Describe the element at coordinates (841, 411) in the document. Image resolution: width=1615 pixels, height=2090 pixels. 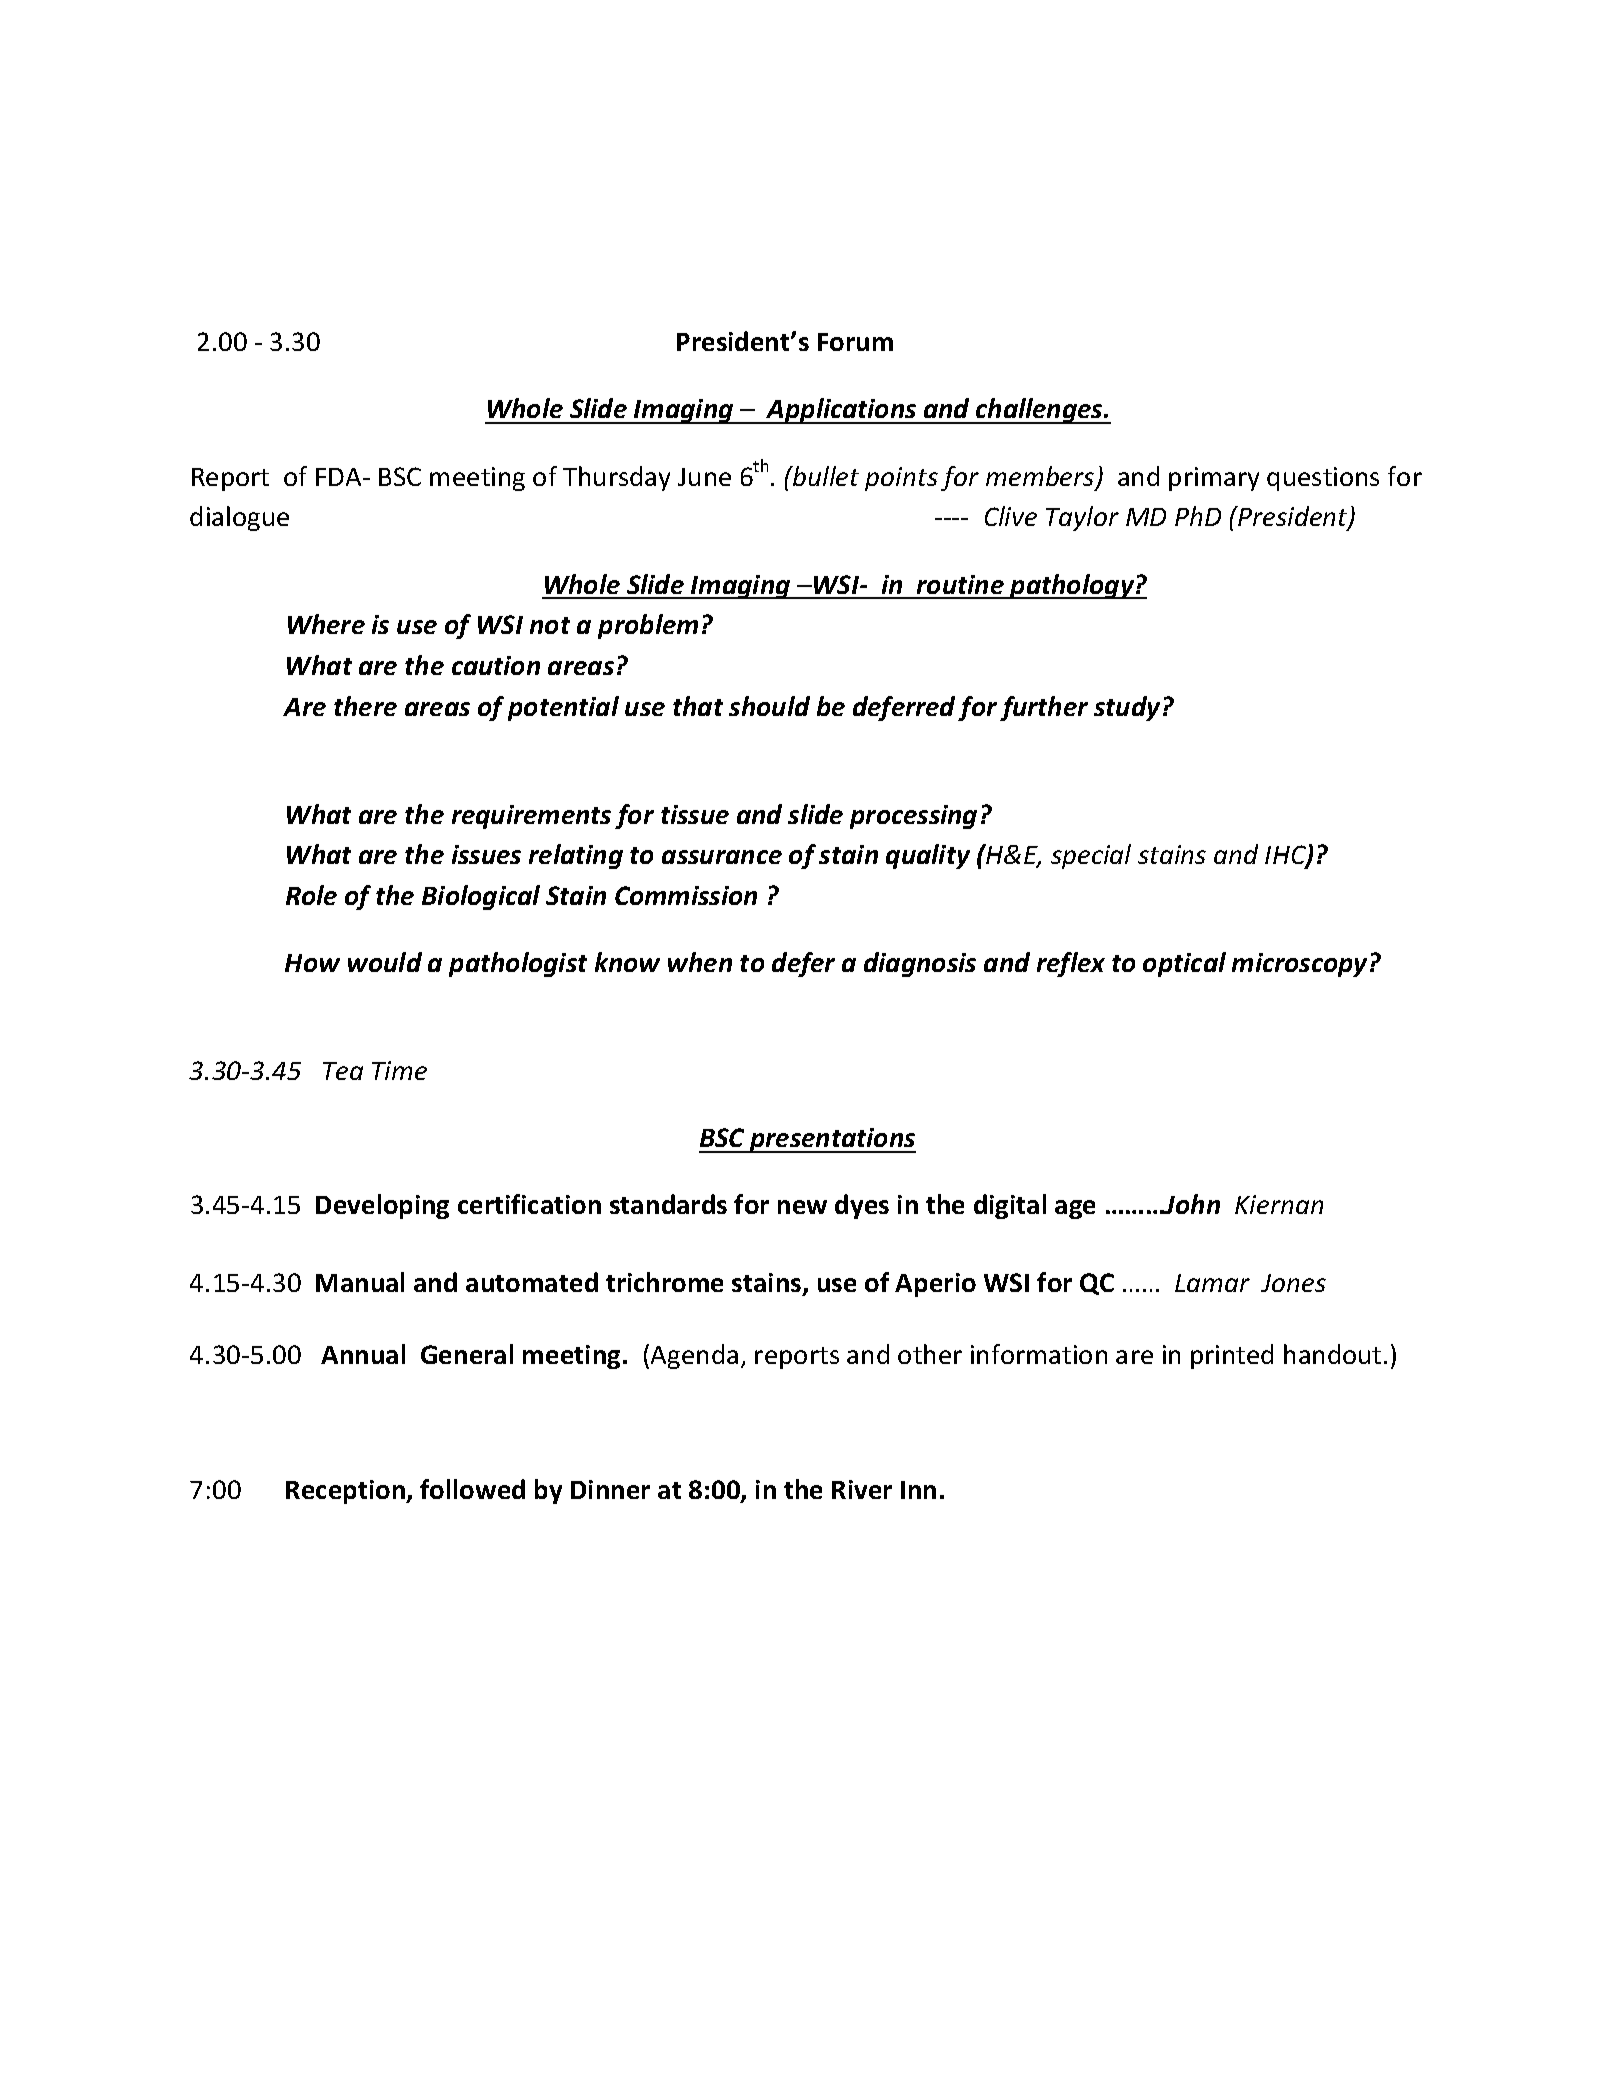
I see `Applications` at that location.
